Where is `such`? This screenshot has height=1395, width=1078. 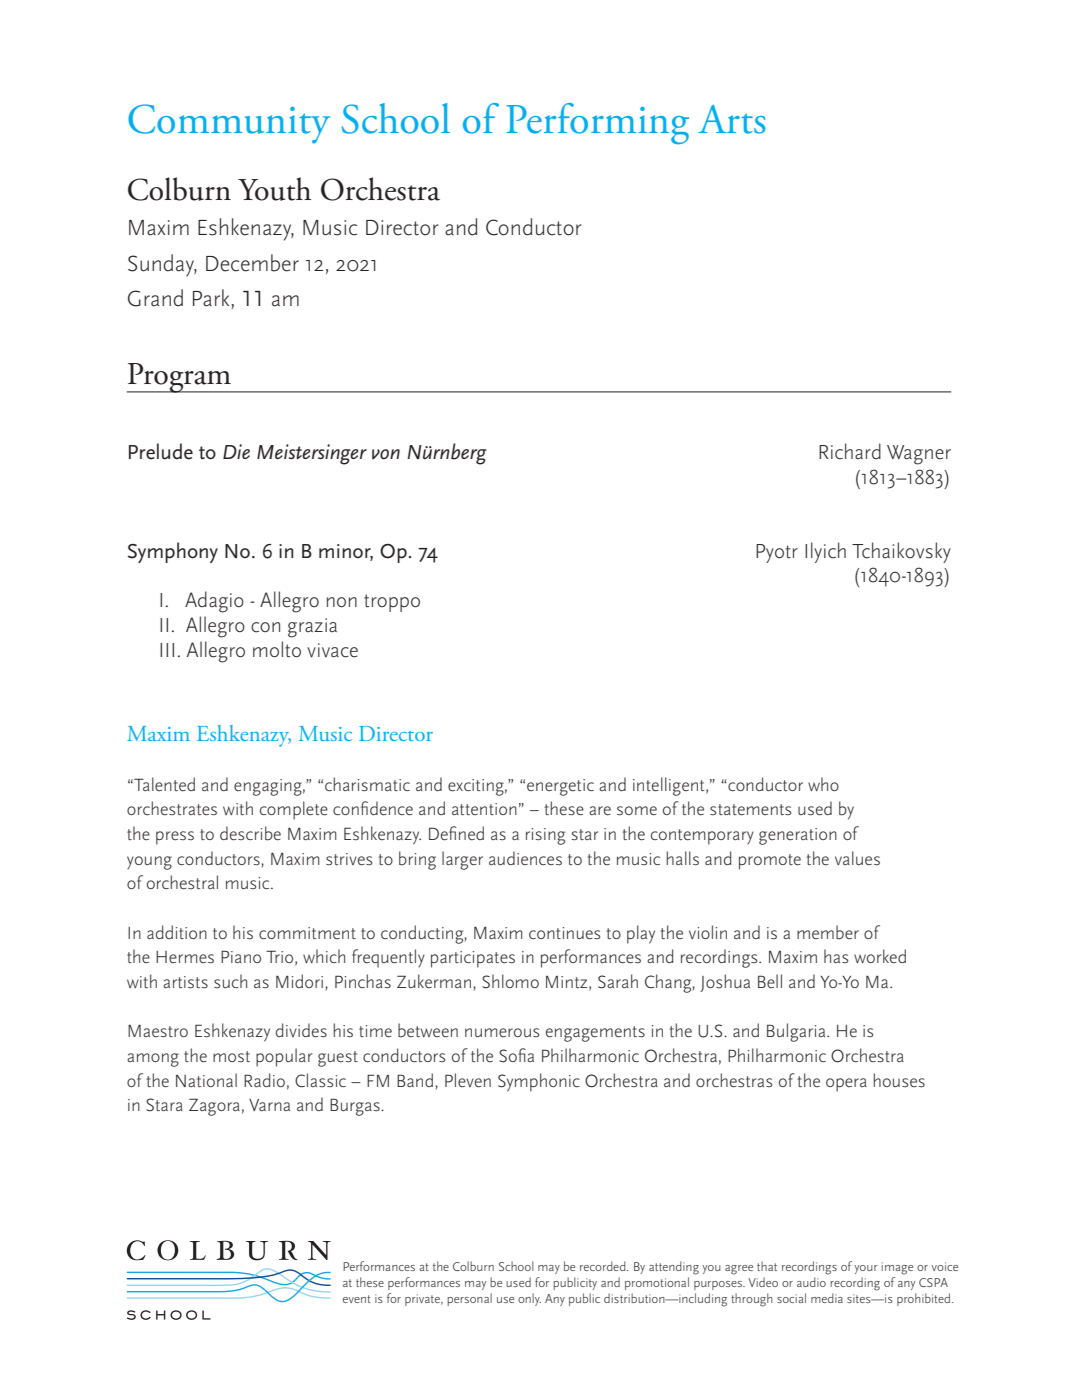
such is located at coordinates (230, 981).
